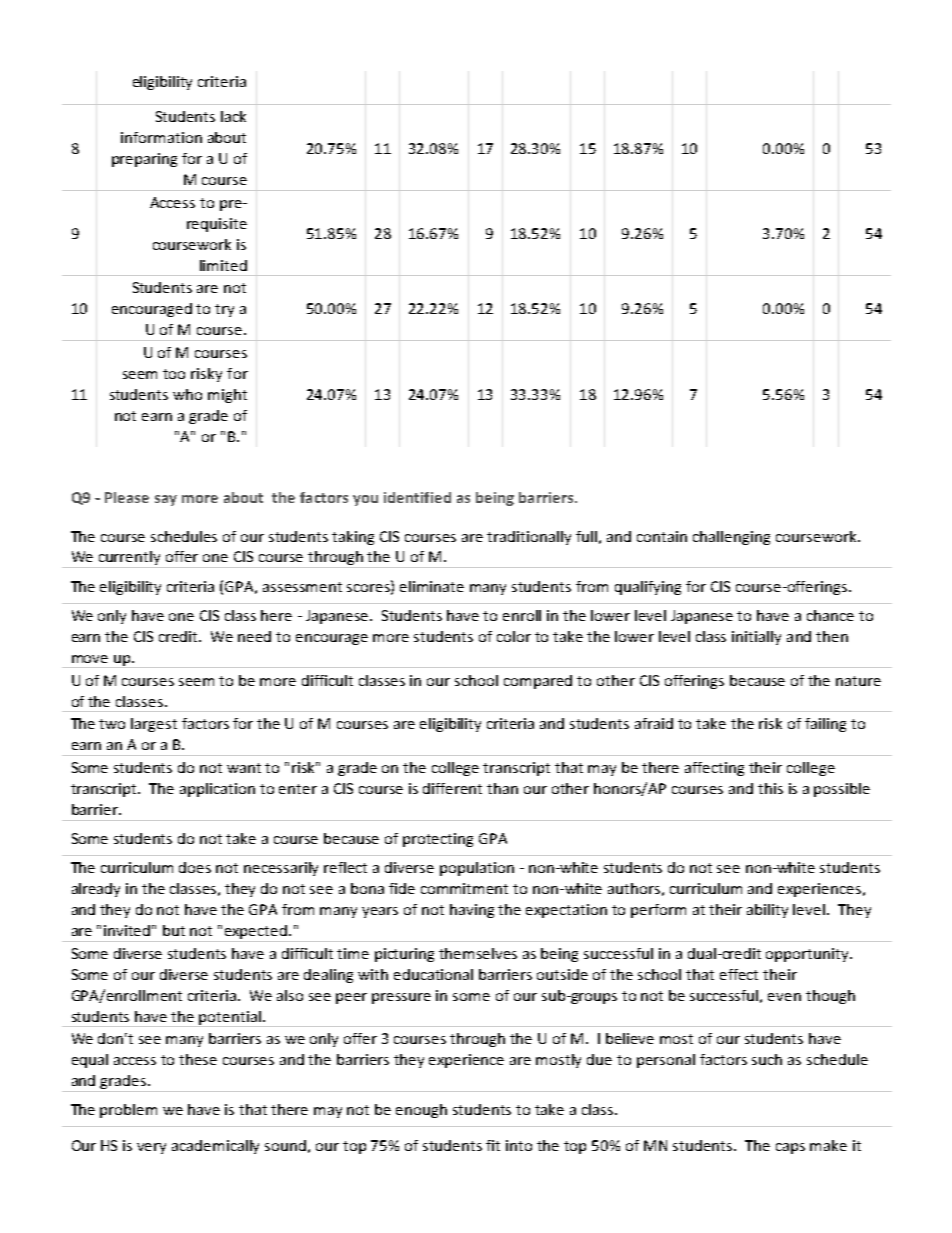  I want to click on this, so click(770, 788).
